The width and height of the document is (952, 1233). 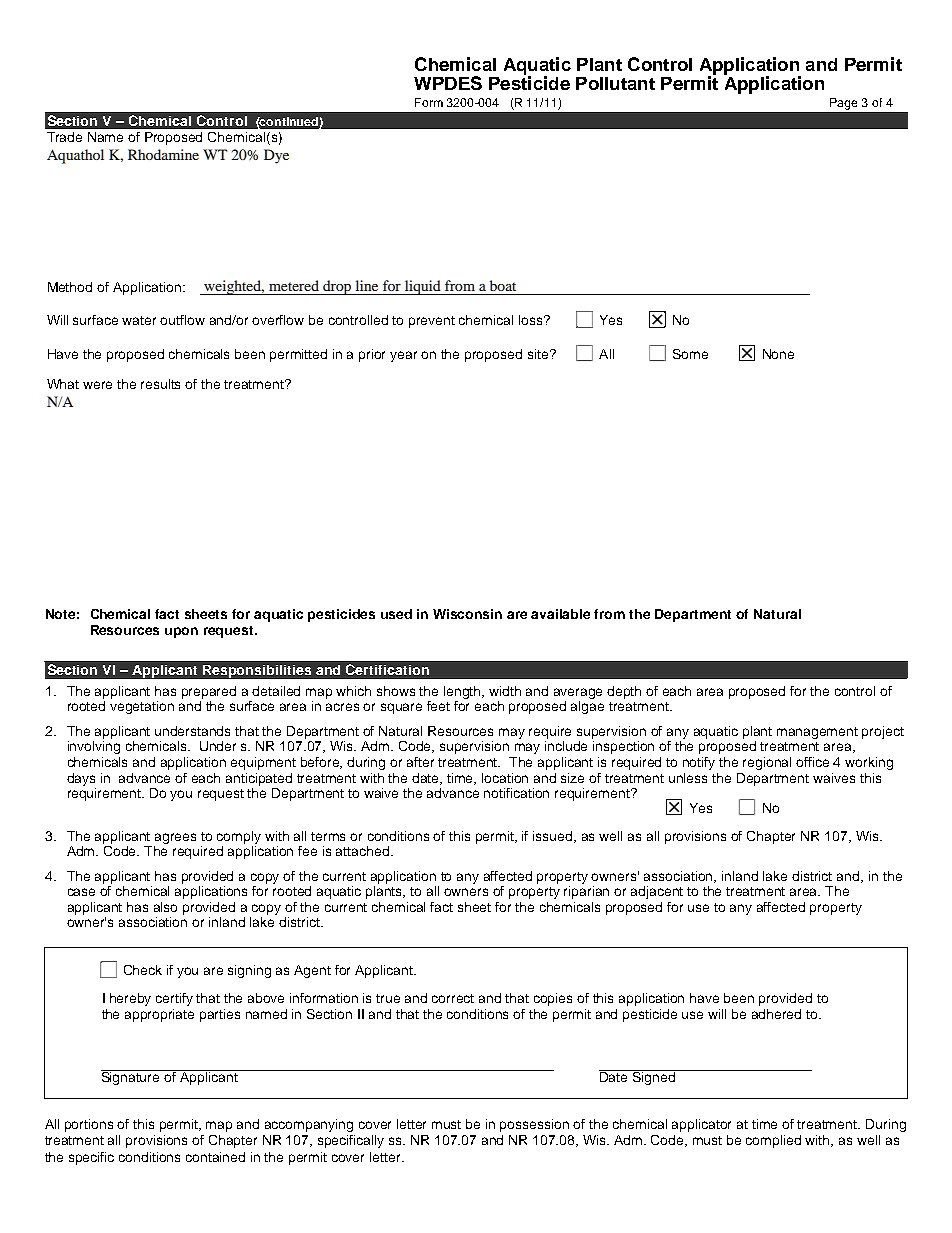 What do you see at coordinates (690, 354) in the document?
I see `Some` at bounding box center [690, 354].
